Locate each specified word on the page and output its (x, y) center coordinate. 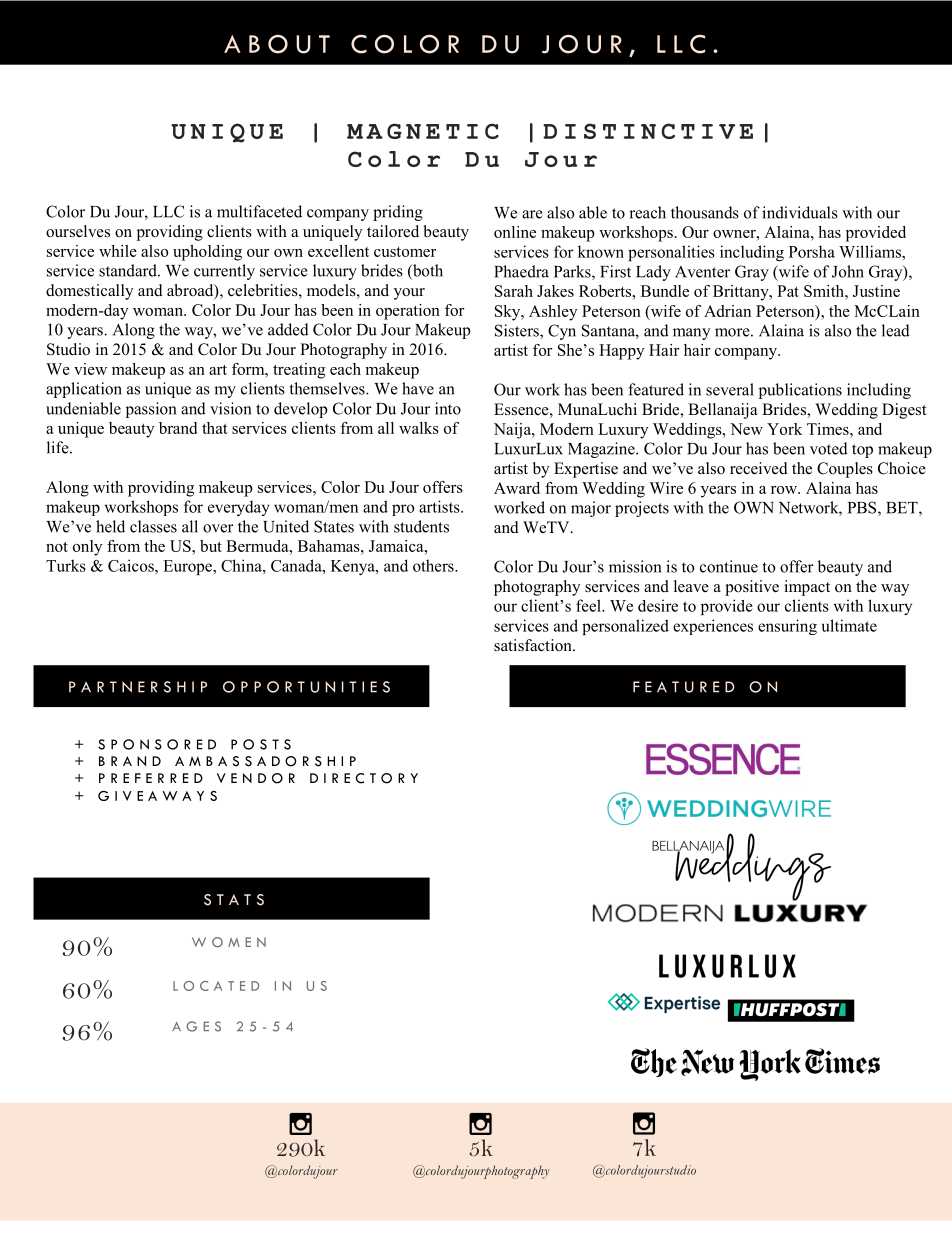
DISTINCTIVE (648, 131)
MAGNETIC (423, 131)
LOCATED (216, 986)
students (421, 526)
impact (807, 588)
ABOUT (277, 44)
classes (153, 526)
